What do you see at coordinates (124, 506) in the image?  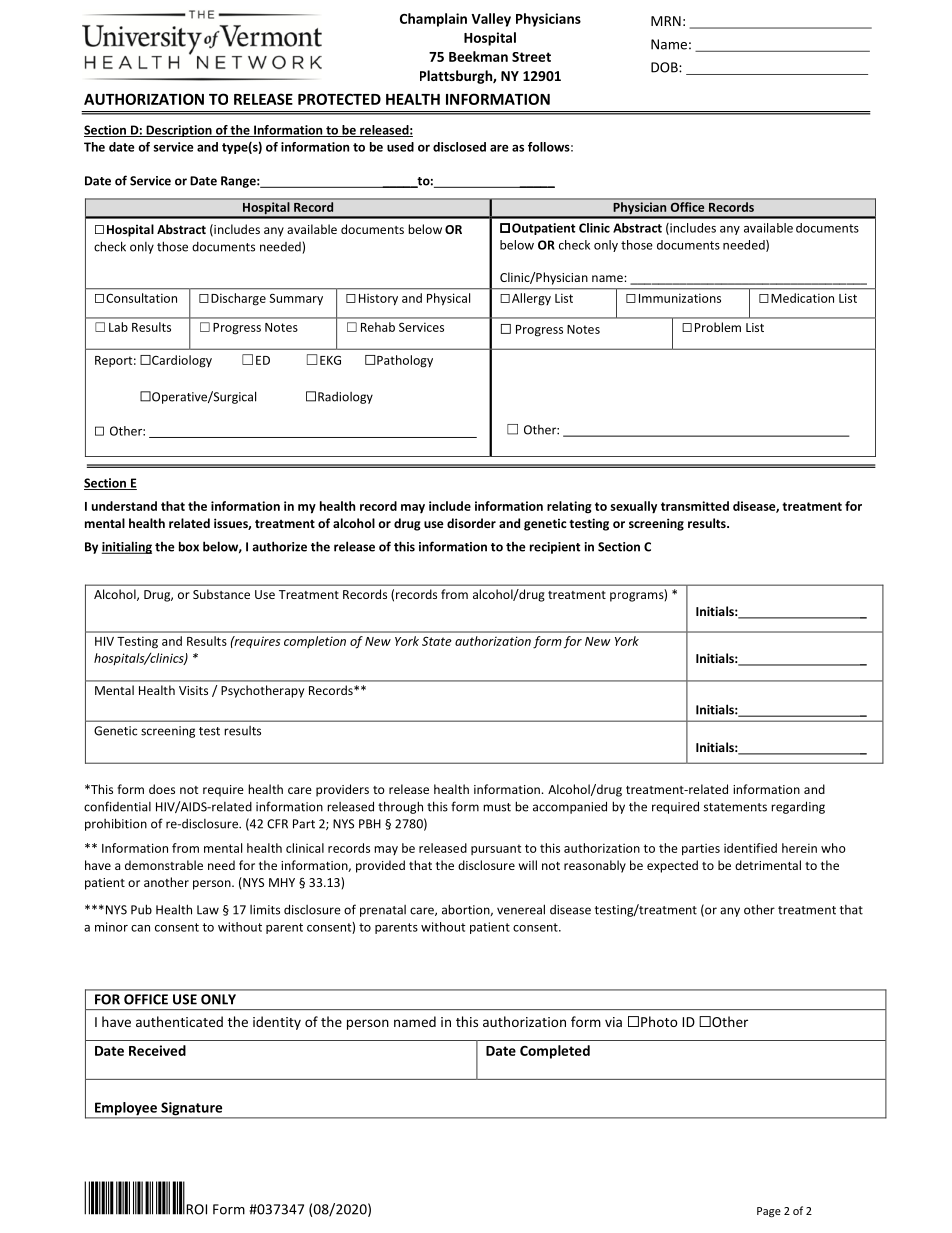 I see `understand` at bounding box center [124, 506].
